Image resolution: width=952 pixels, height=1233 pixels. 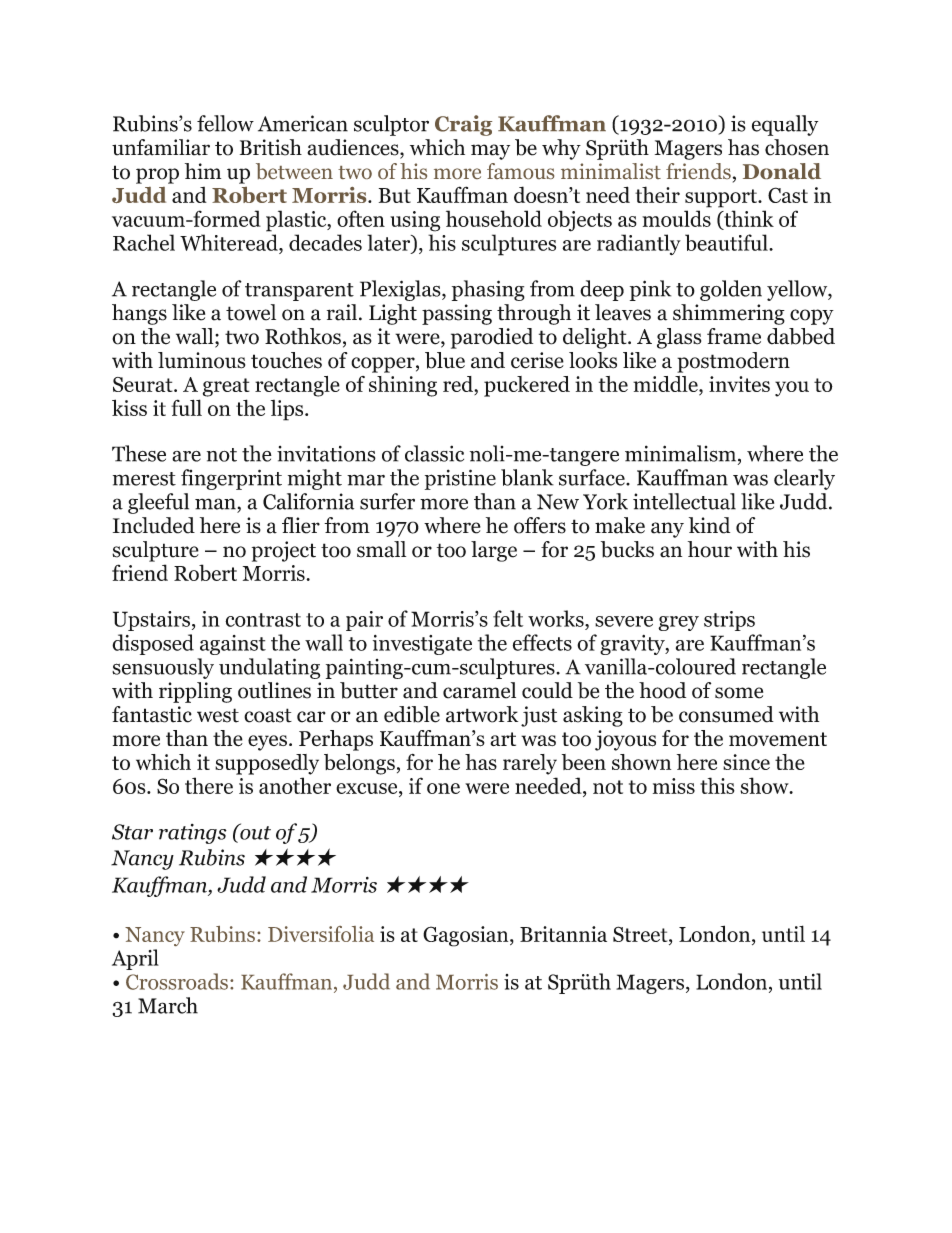 What do you see at coordinates (490, 152) in the screenshot?
I see `may` at bounding box center [490, 152].
